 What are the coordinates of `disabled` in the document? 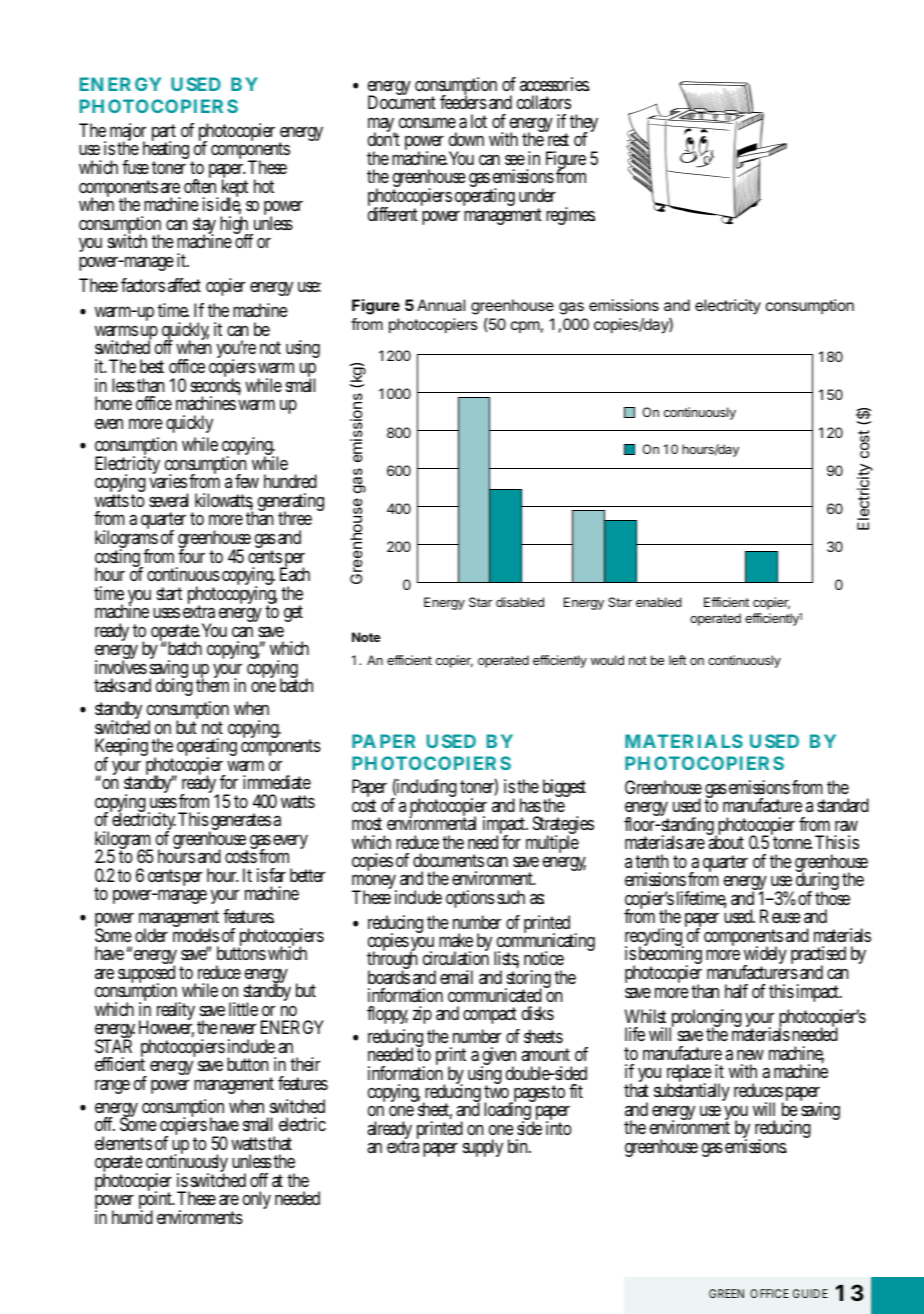 It's located at (520, 602).
